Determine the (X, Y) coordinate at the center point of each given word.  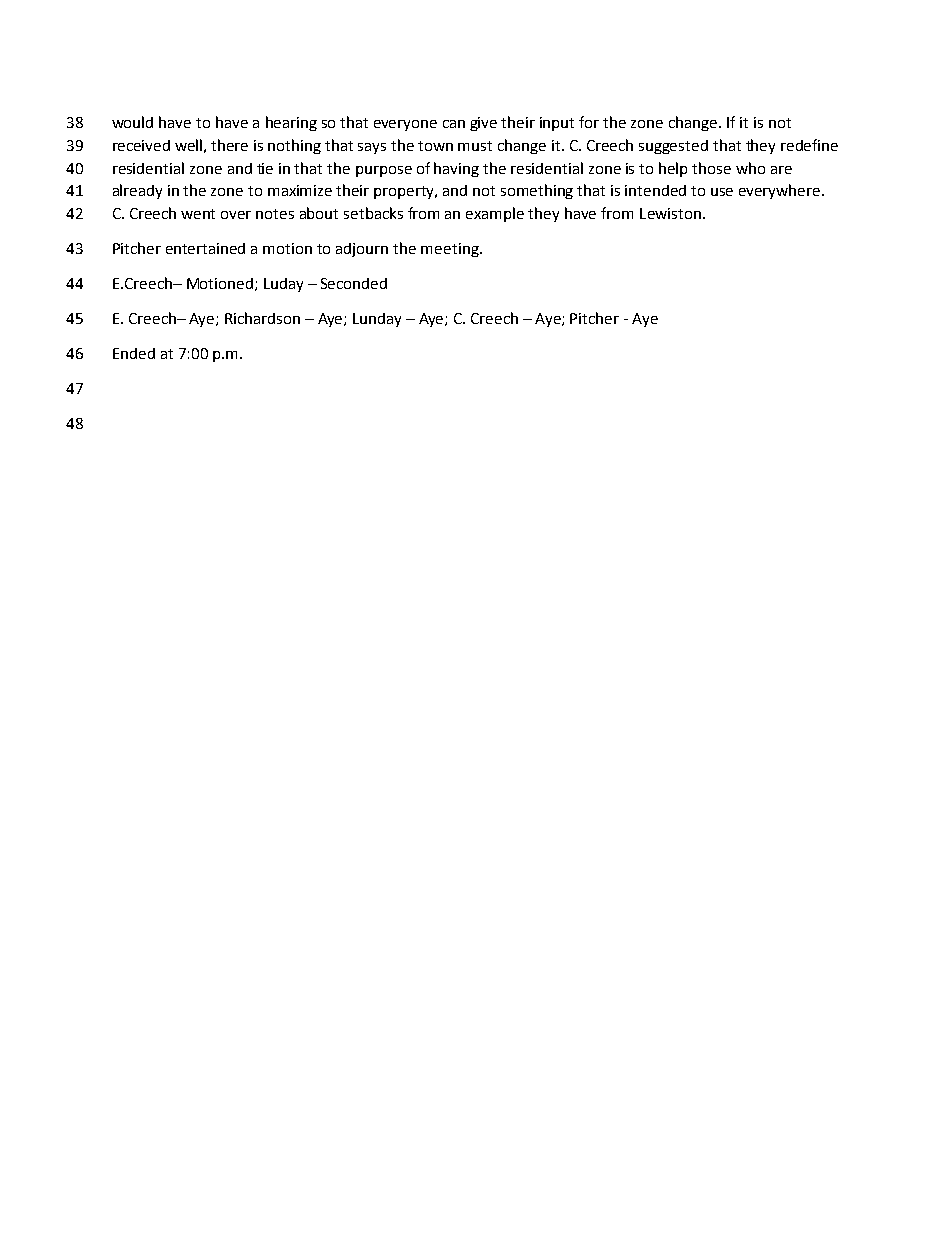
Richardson (262, 318)
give (483, 124)
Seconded (354, 283)
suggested (673, 147)
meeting (451, 250)
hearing (291, 123)
